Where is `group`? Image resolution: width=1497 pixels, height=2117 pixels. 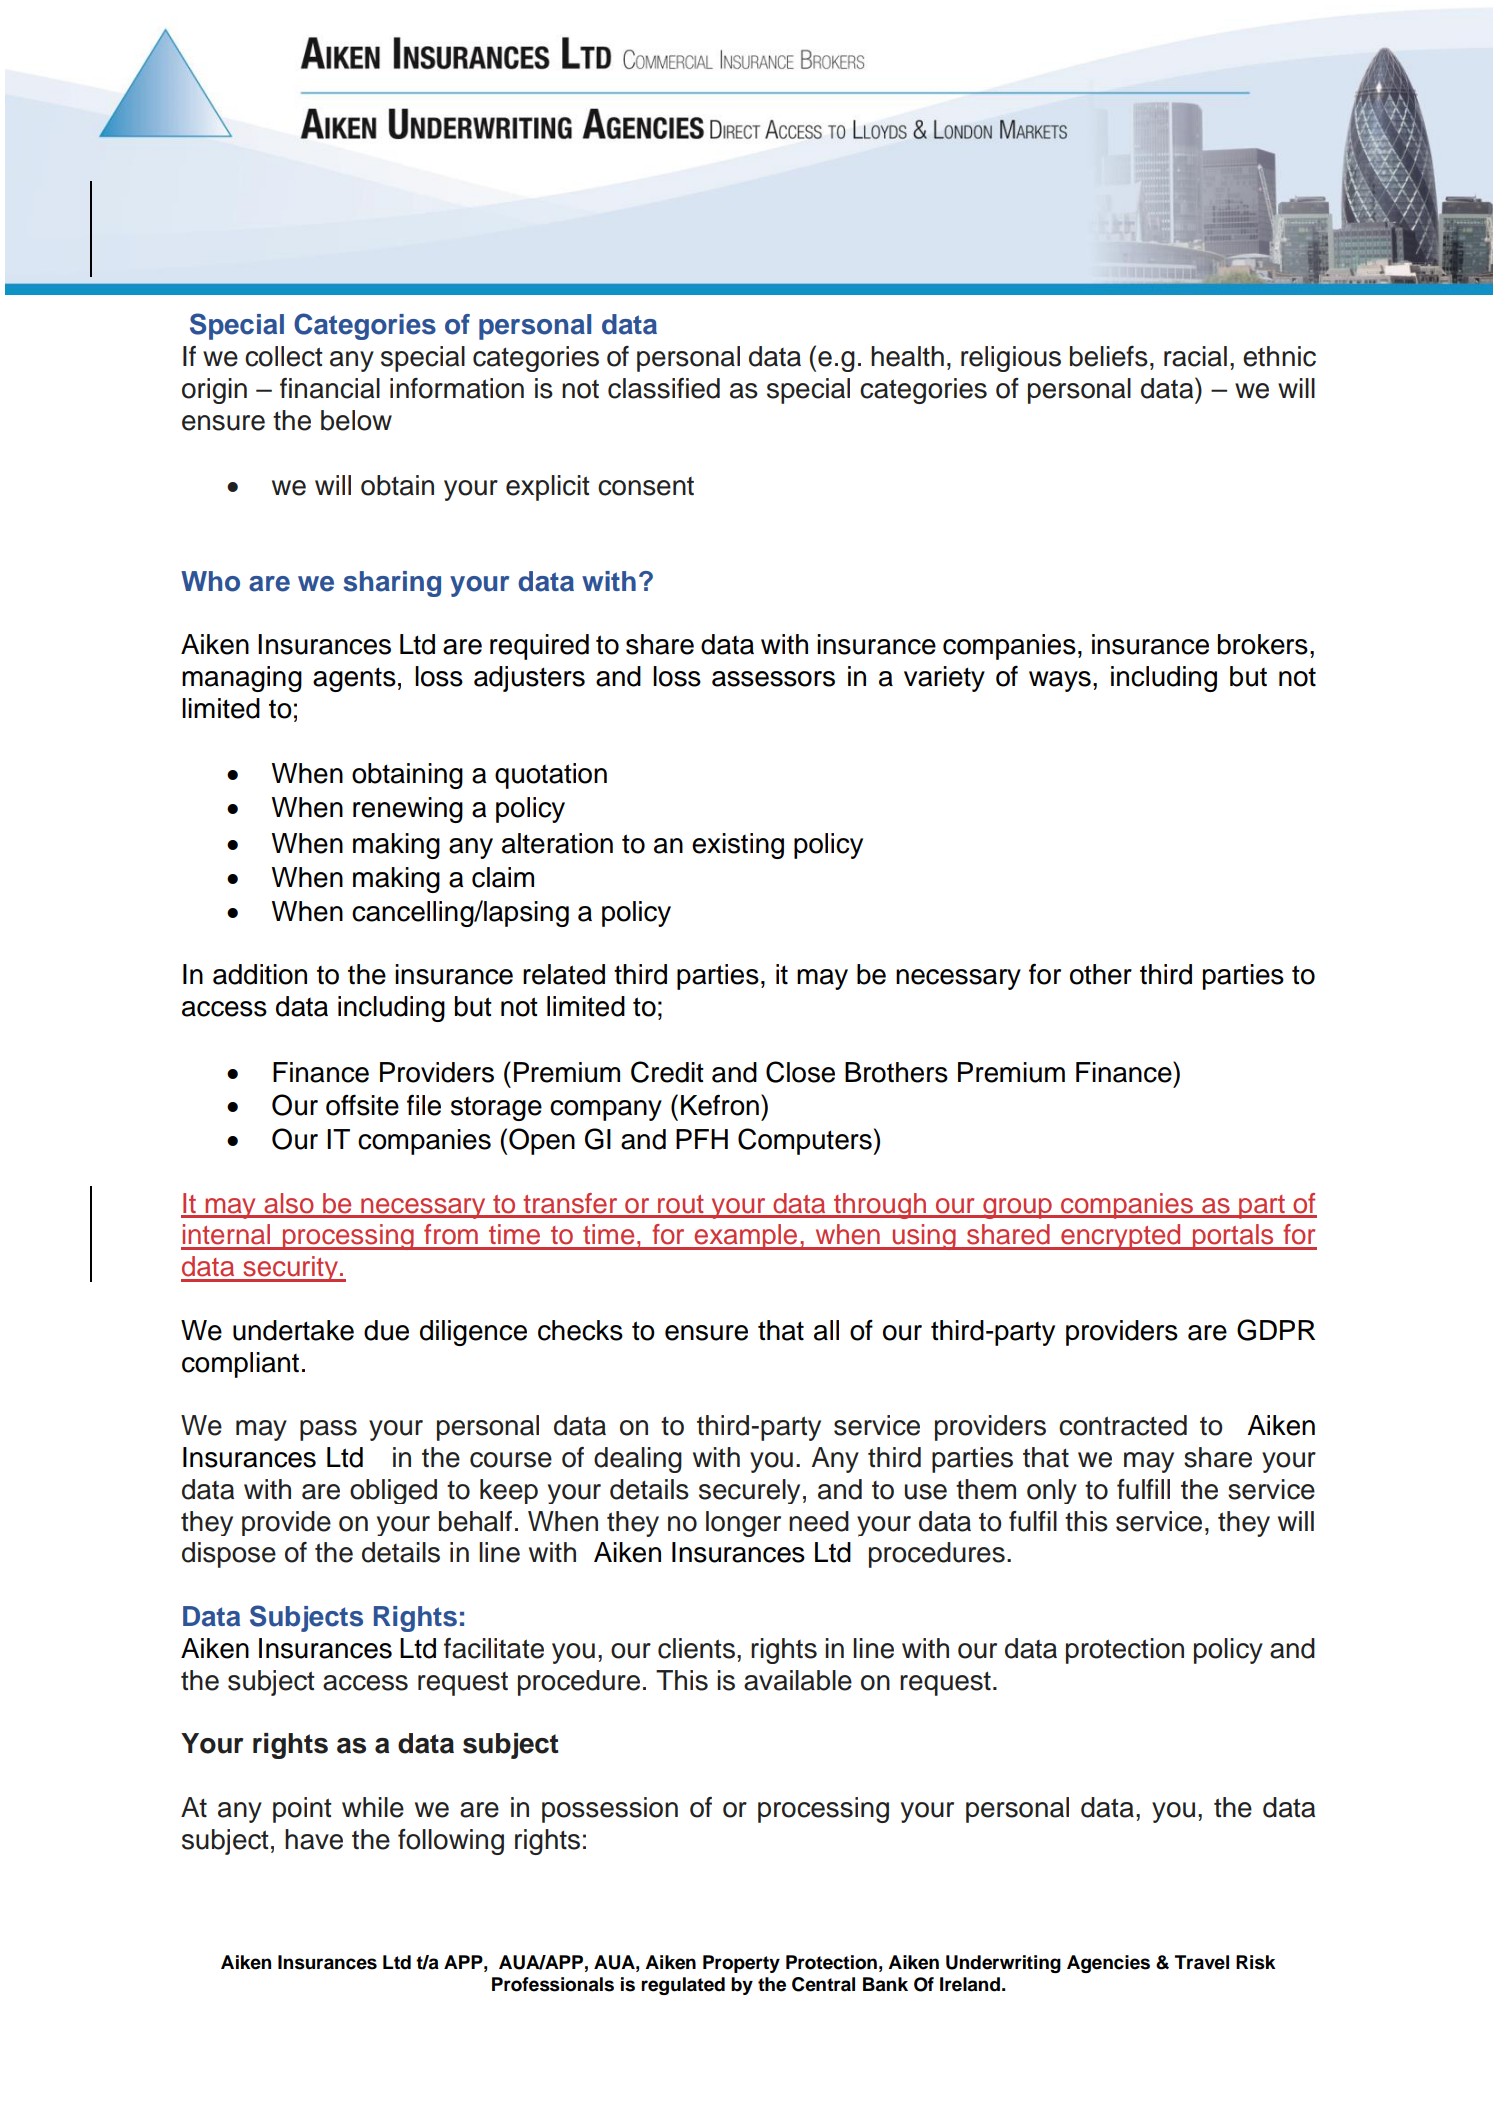
group is located at coordinates (1017, 1208).
